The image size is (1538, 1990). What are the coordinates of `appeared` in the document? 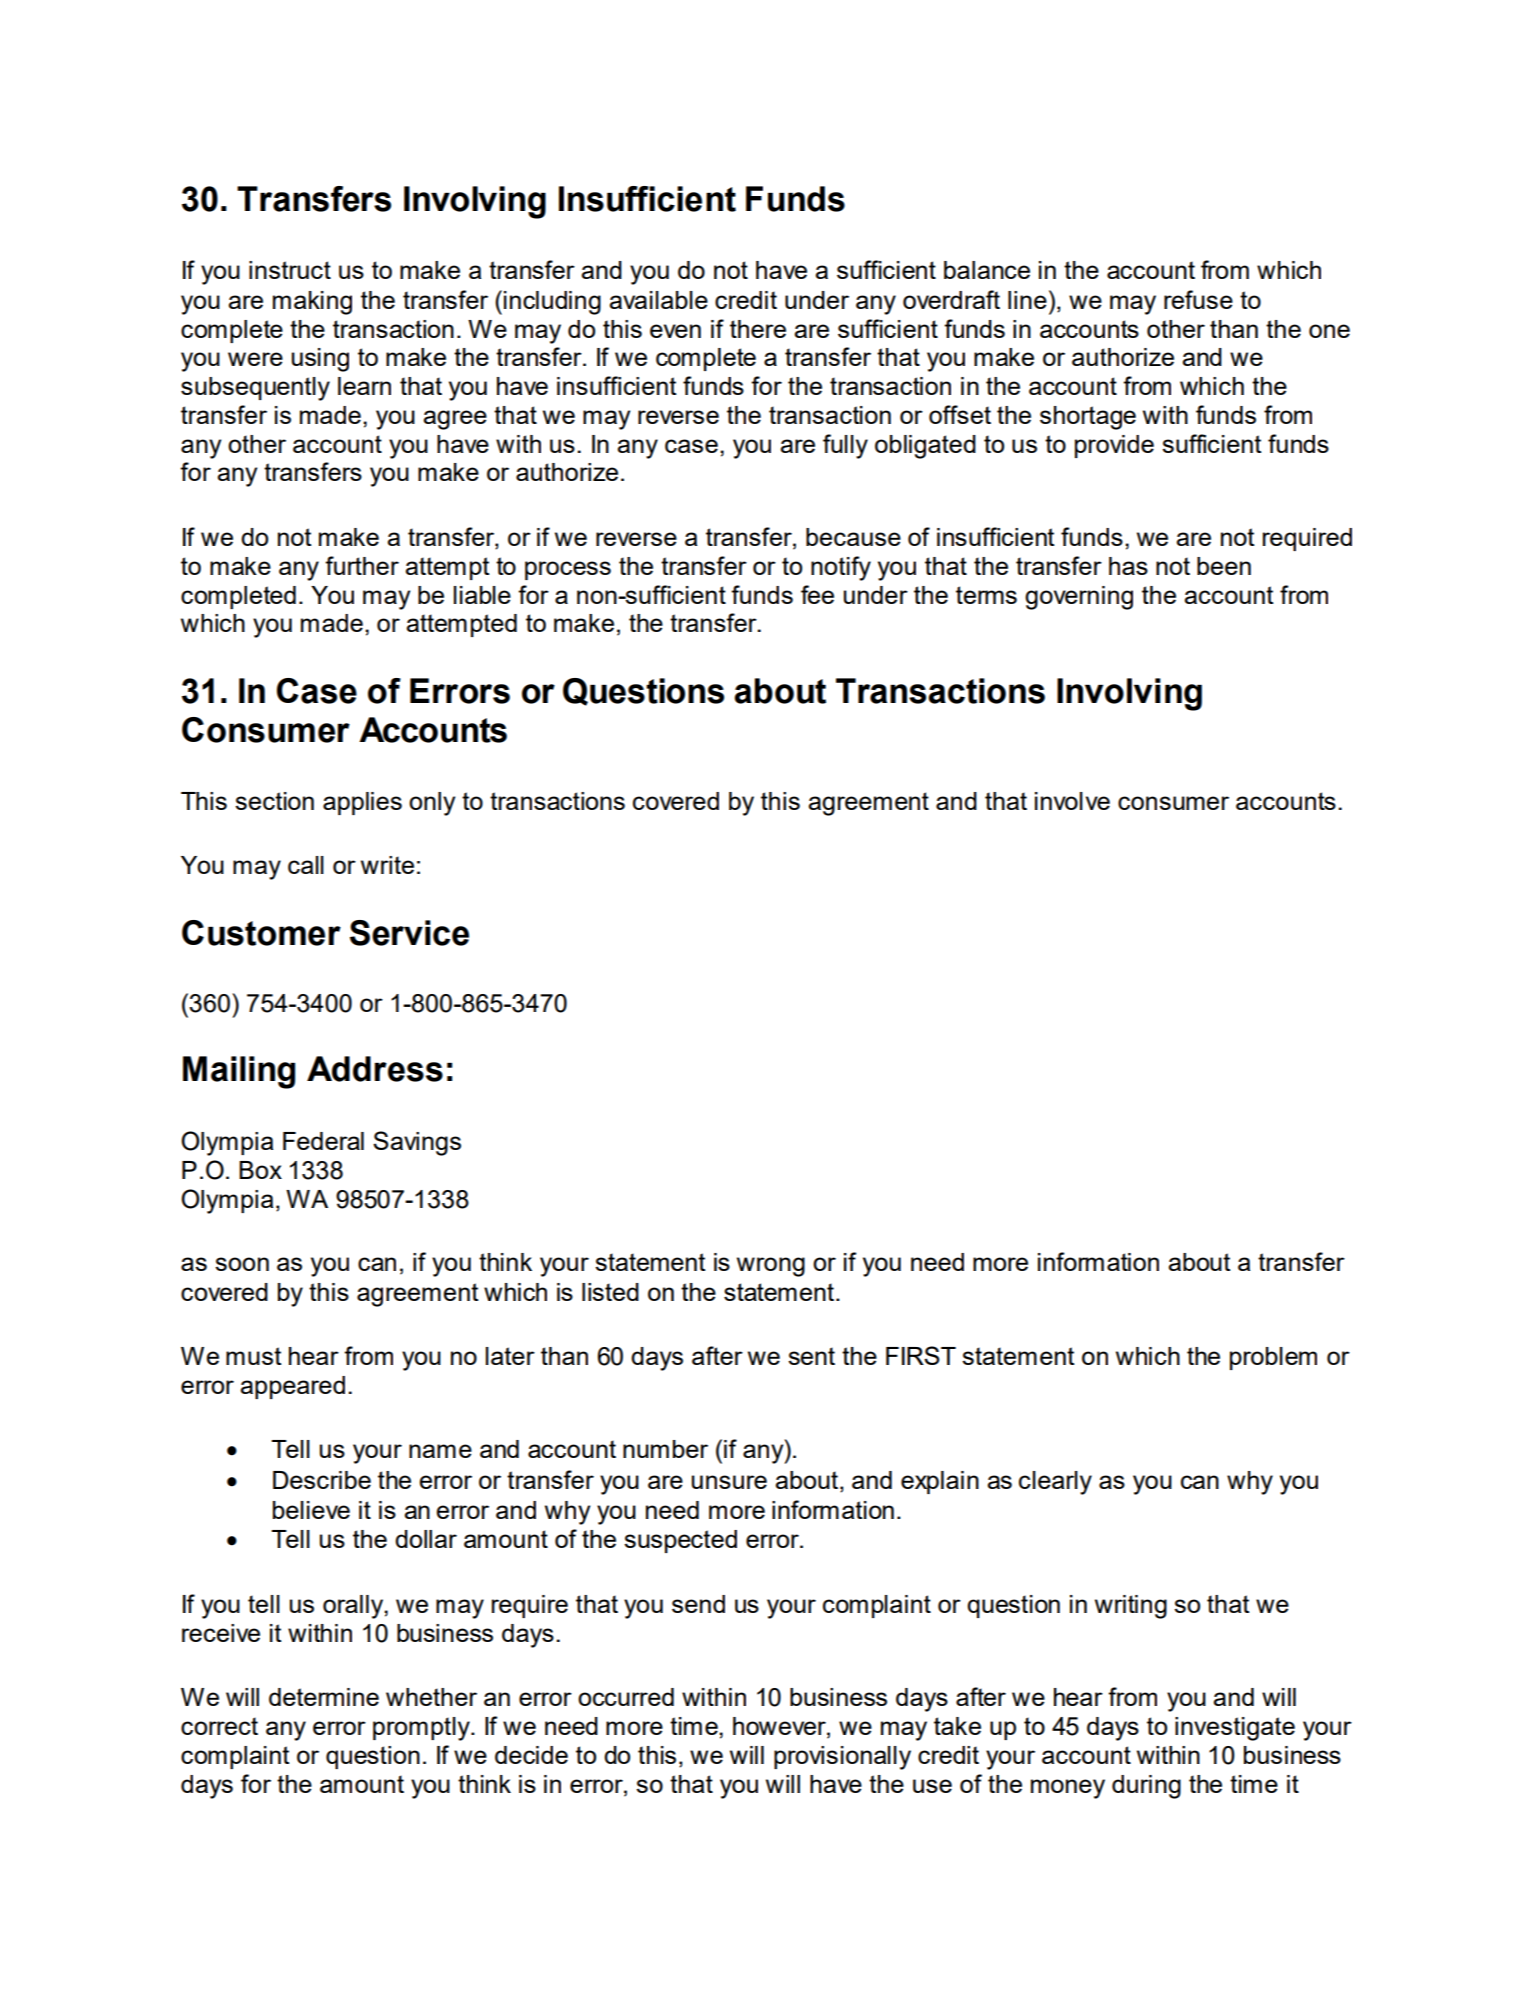 It's located at (293, 1387).
